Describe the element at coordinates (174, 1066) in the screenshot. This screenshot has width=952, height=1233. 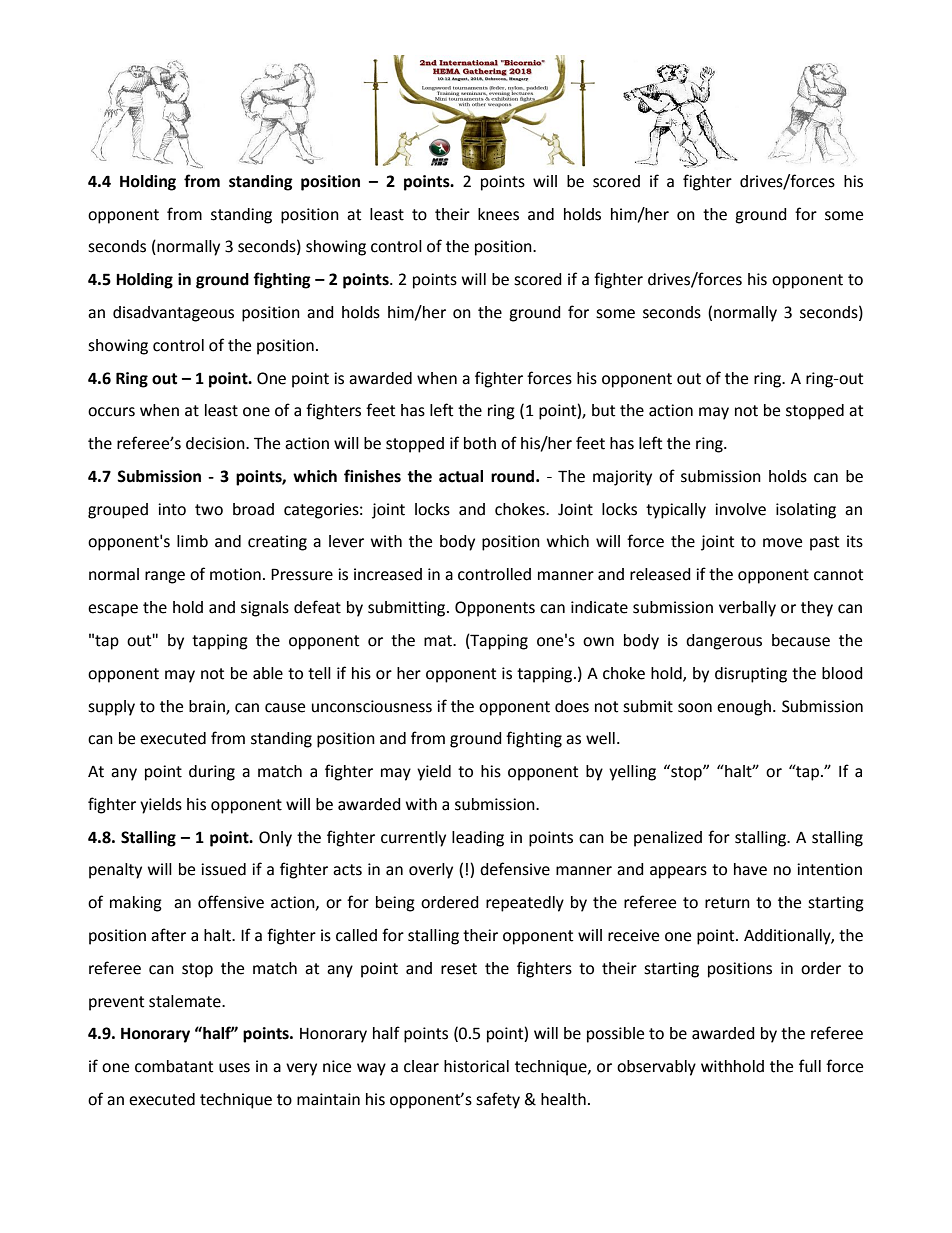
I see `combatant` at that location.
